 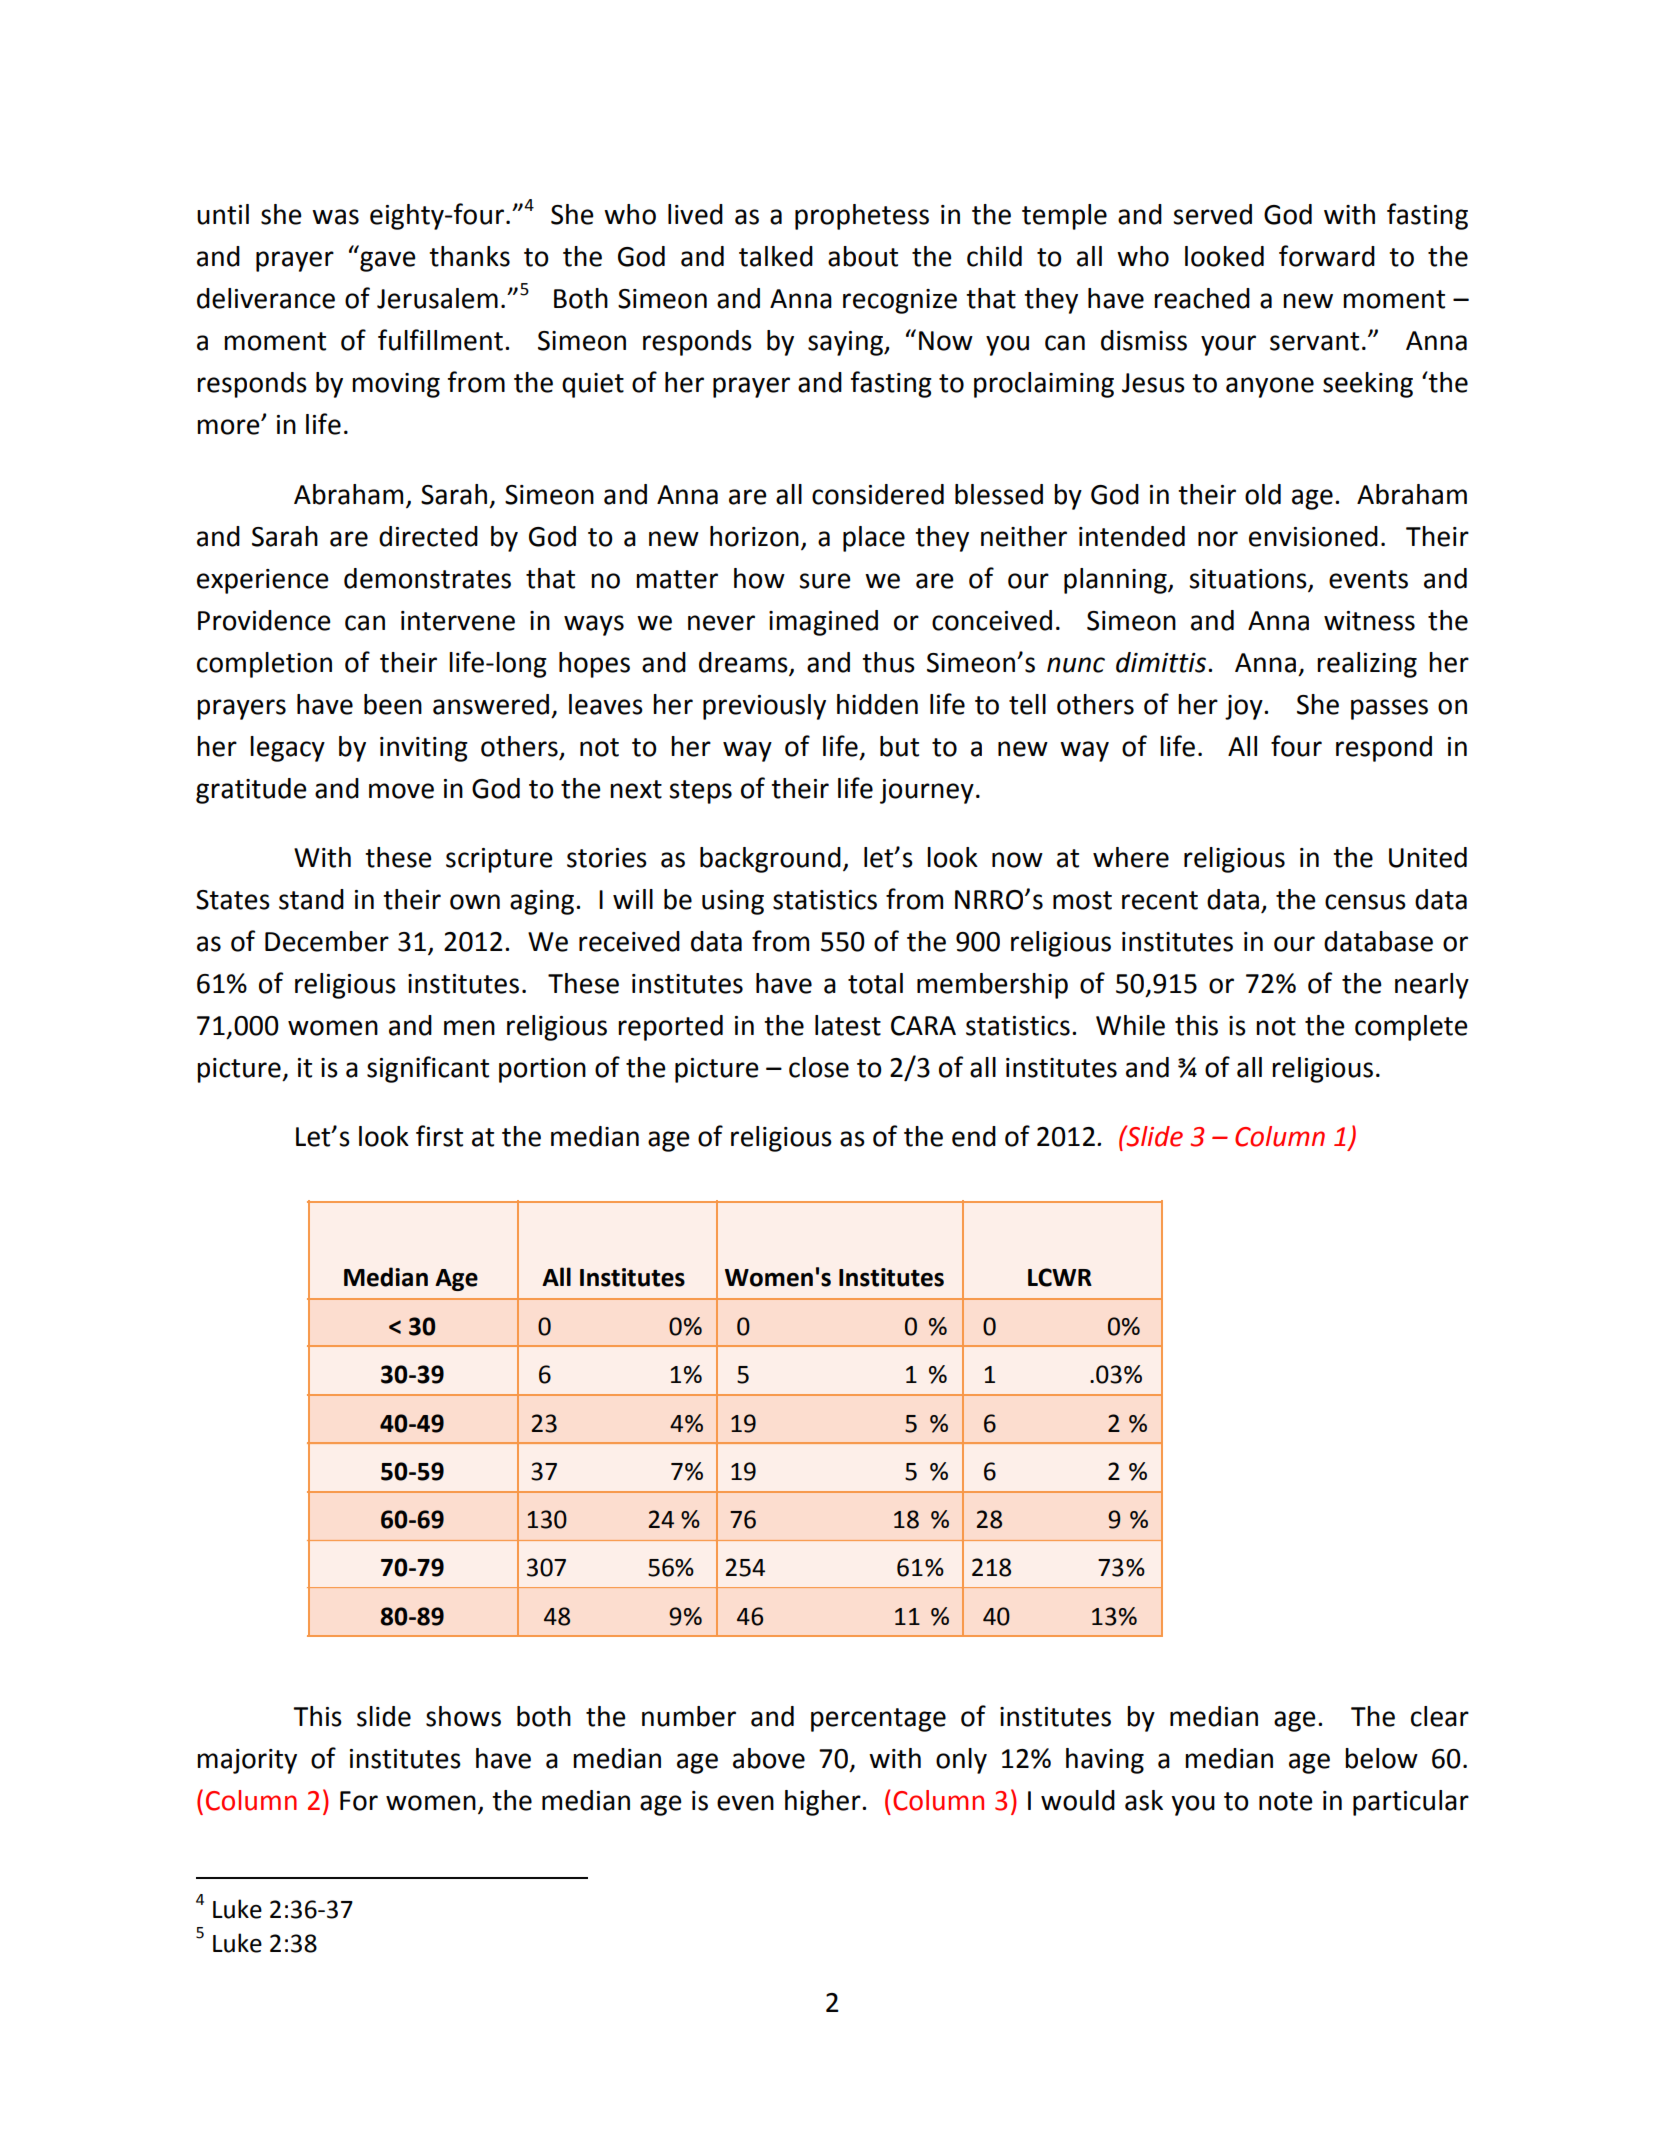 I want to click on latest, so click(x=848, y=1025).
